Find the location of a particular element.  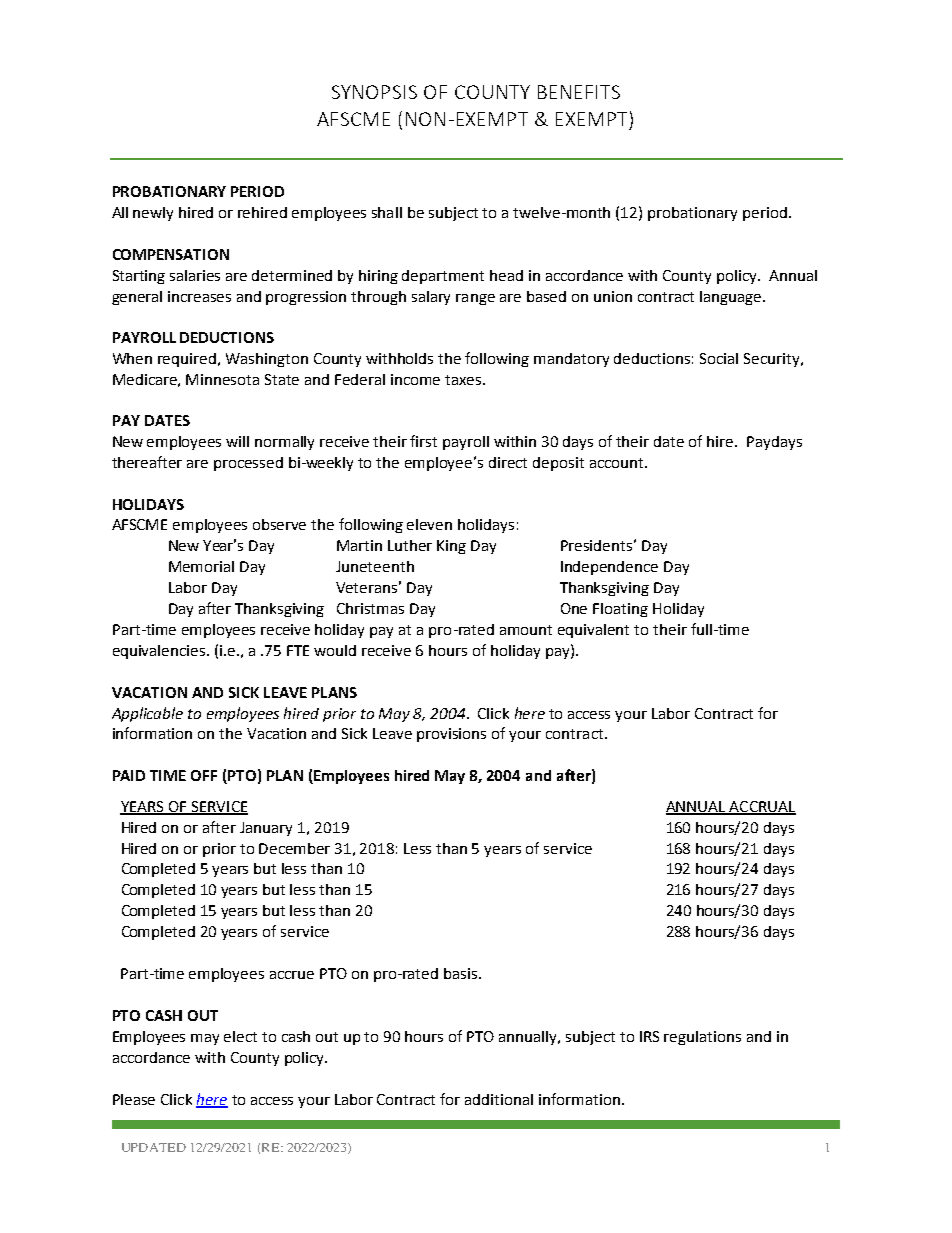

newly is located at coordinates (153, 214).
